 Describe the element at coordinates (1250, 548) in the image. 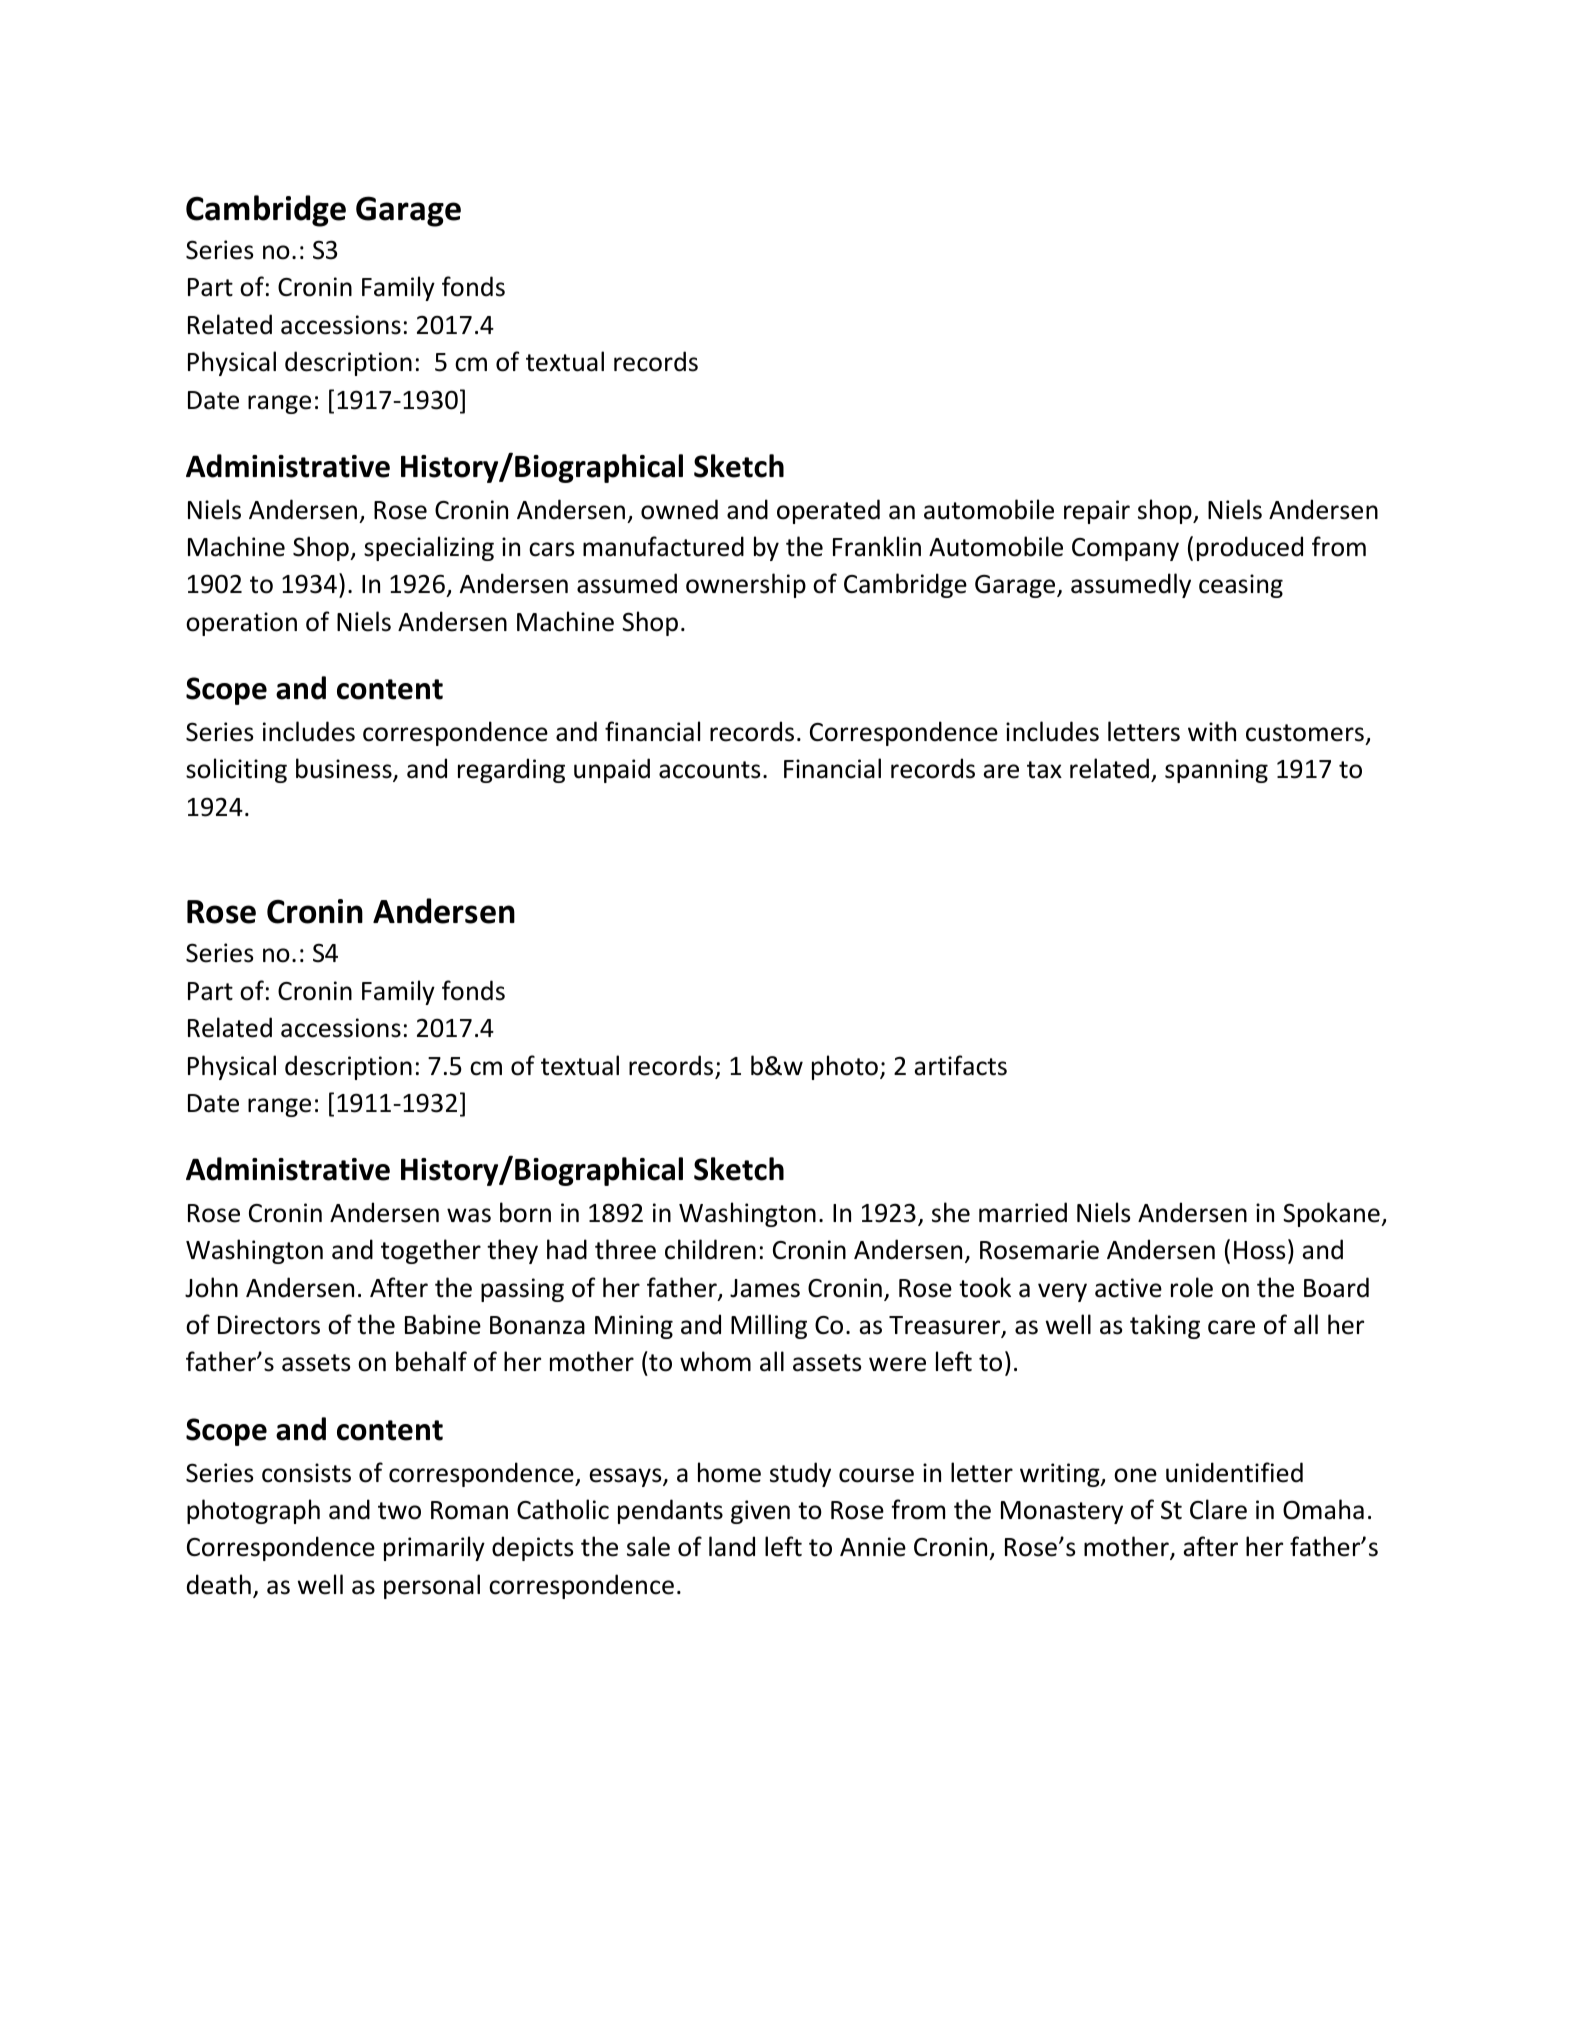

I see `produced` at that location.
